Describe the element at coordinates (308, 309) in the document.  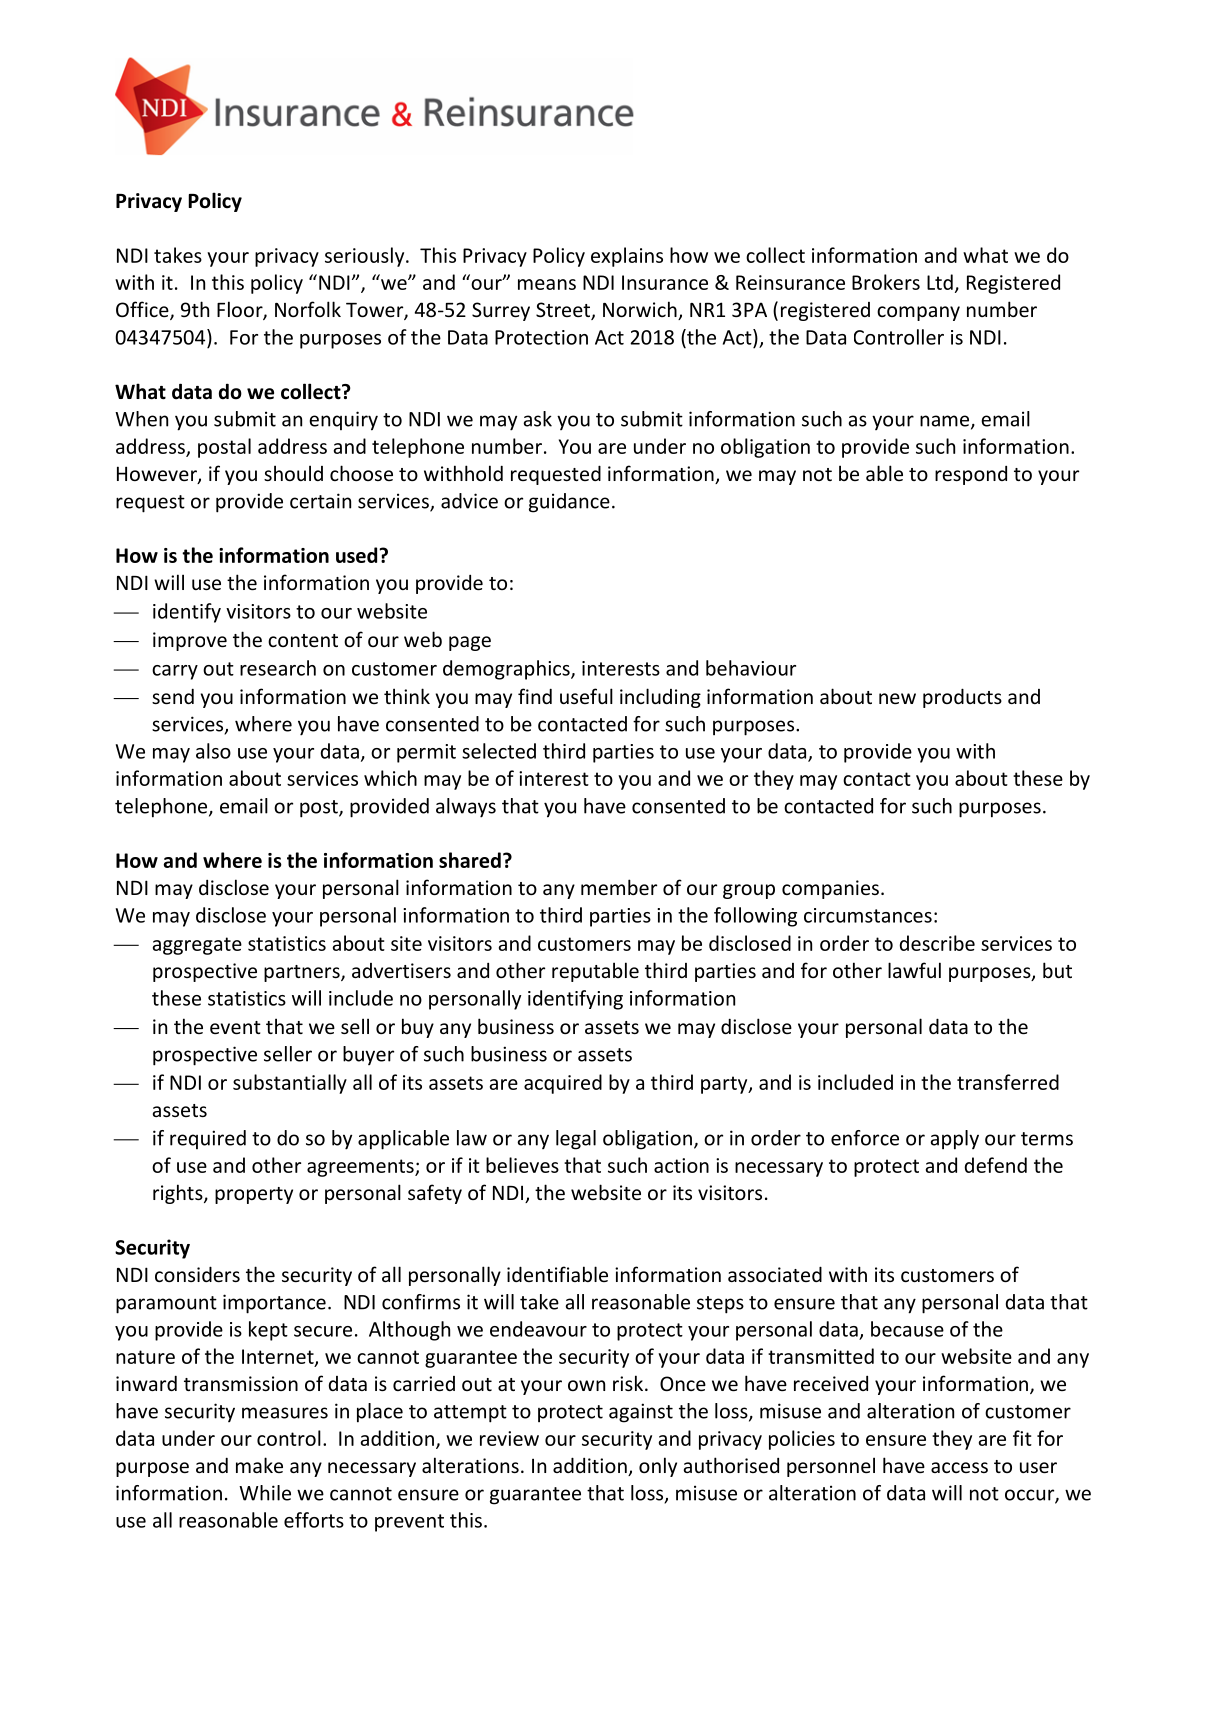
I see `Norfolk` at that location.
